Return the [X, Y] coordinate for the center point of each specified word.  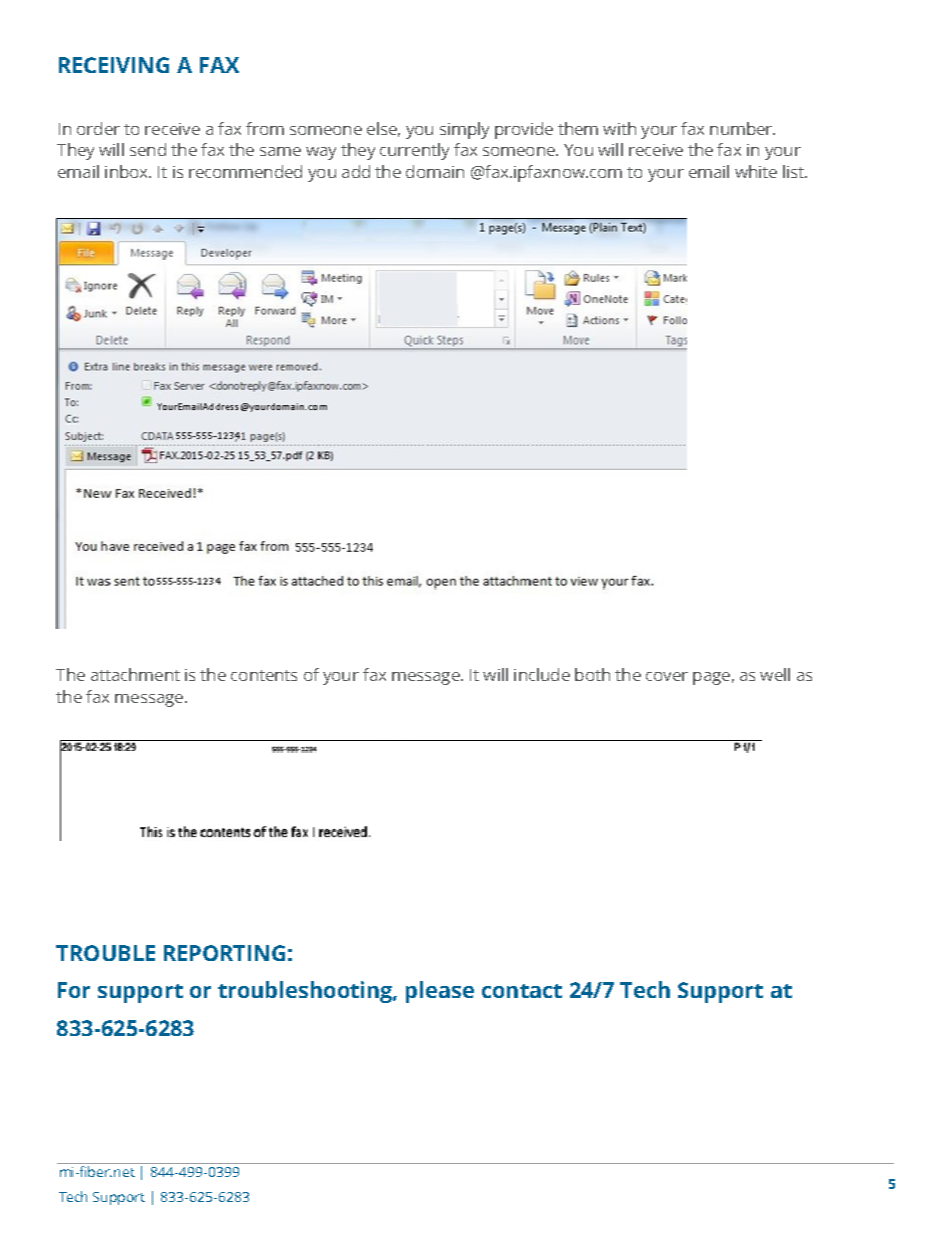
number [742, 128]
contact [522, 991]
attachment [135, 674]
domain [435, 171]
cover [667, 676]
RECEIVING [114, 65]
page [711, 678]
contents [264, 675]
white [756, 171]
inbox [127, 171]
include [542, 674]
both [592, 674]
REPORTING [224, 953]
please [440, 992]
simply [464, 130]
